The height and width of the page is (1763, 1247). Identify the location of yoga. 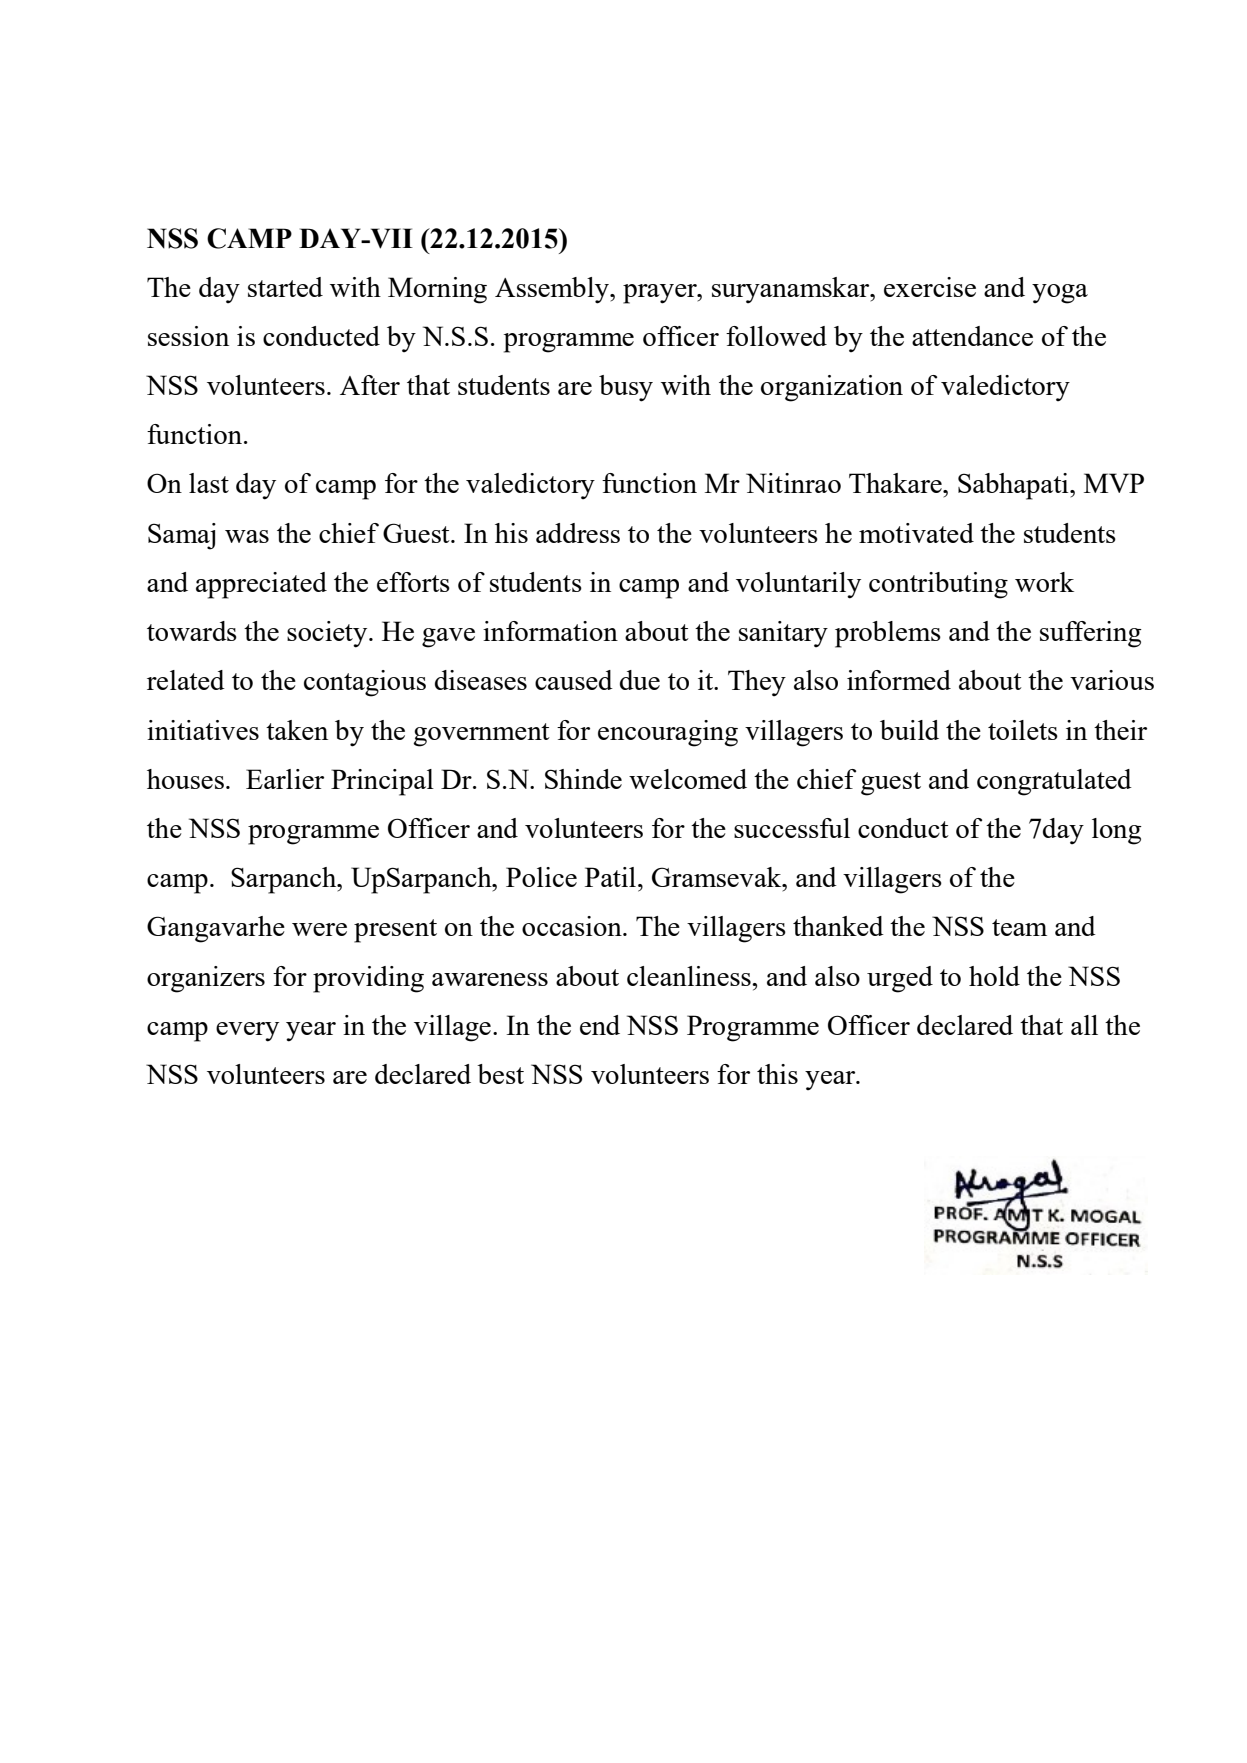
(1060, 294).
